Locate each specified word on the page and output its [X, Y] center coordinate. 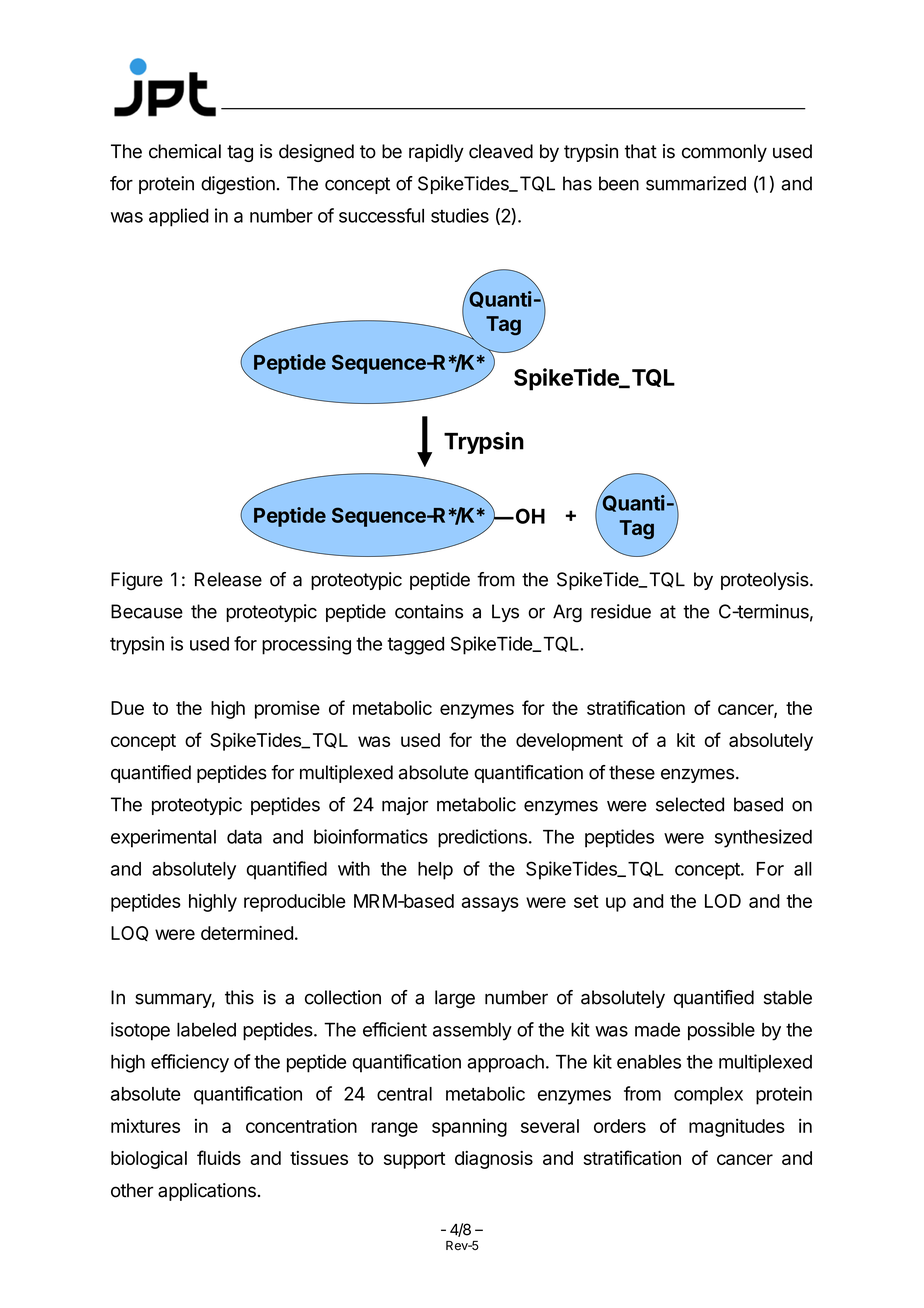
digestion [238, 185]
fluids [219, 1157]
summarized [696, 183]
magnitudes [737, 1128]
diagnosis [494, 1160]
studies [460, 215]
